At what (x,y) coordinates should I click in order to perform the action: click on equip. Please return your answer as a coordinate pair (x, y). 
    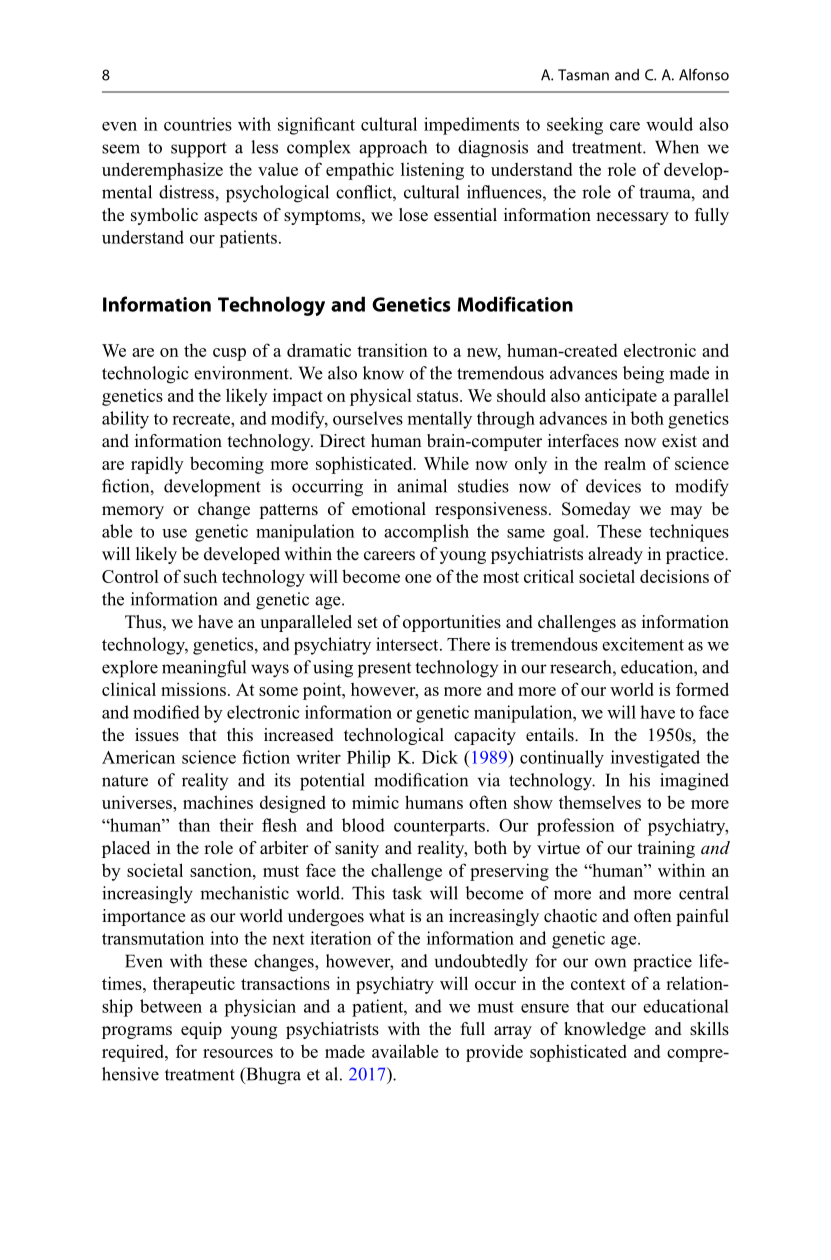
    Looking at the image, I should click on (201, 1030).
